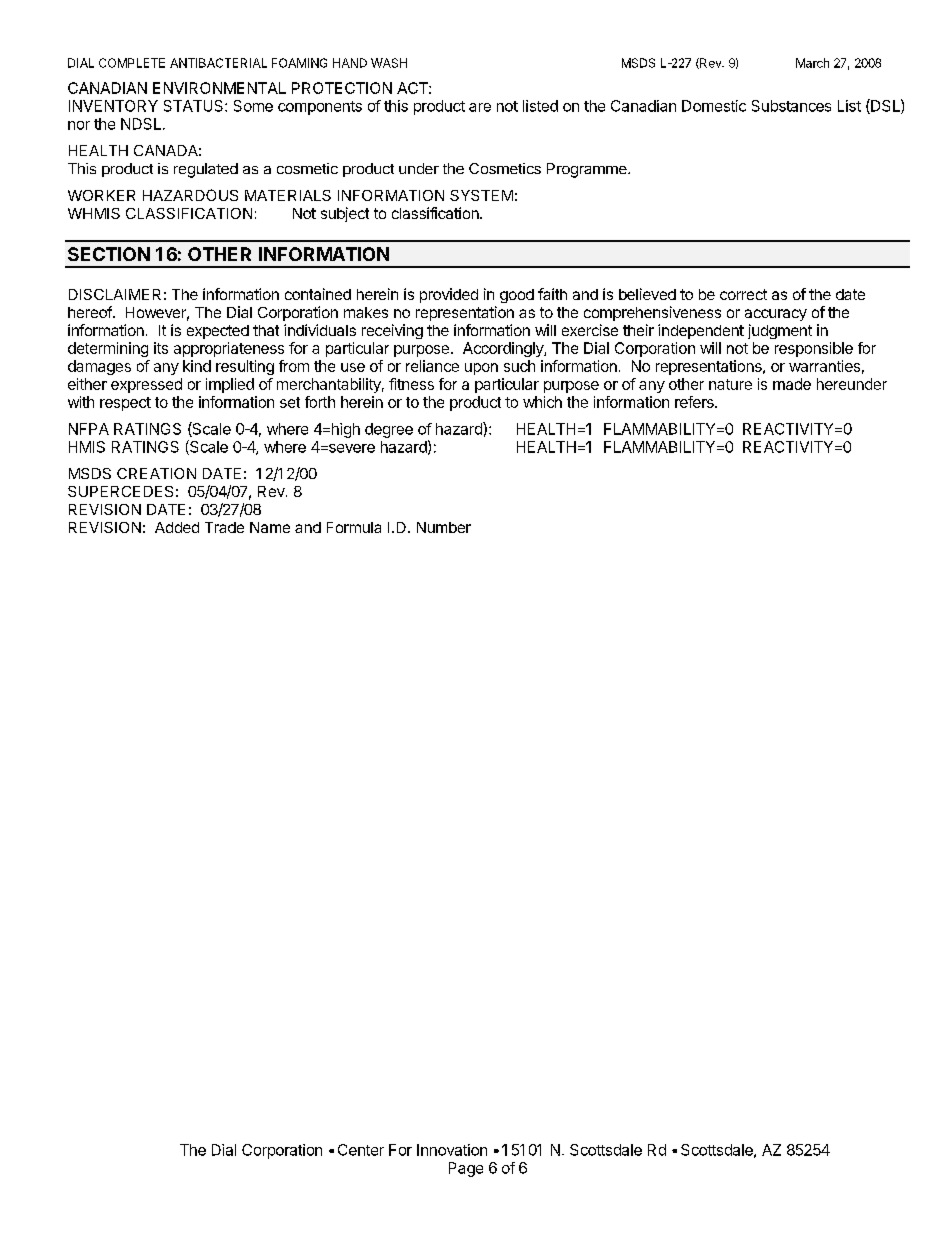 The height and width of the document is (1233, 952). Describe the element at coordinates (361, 1150) in the document. I see `Center` at that location.
